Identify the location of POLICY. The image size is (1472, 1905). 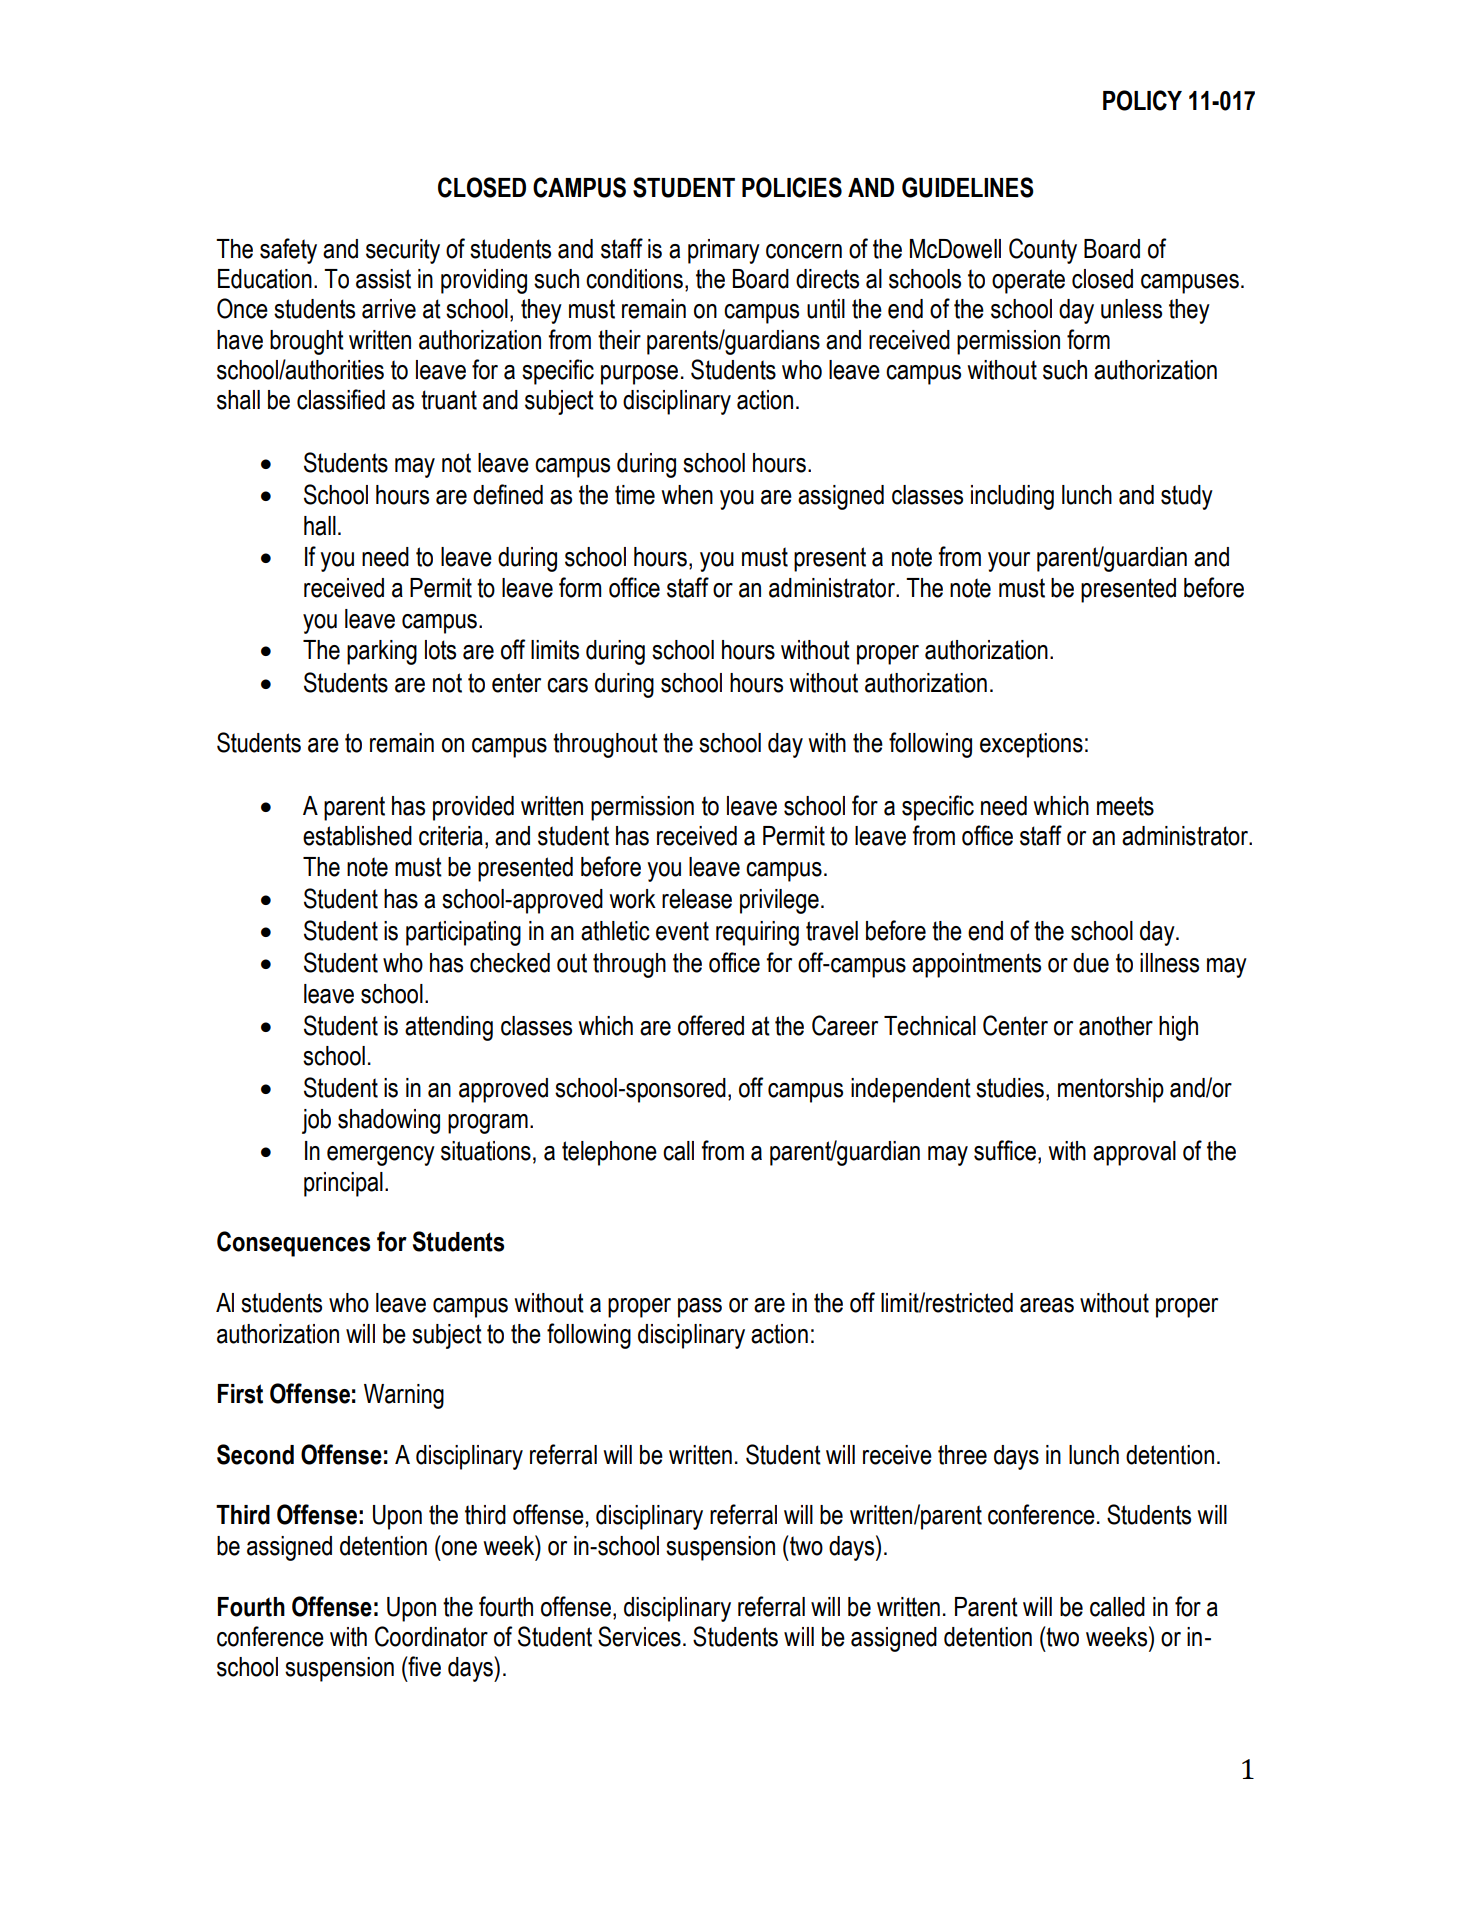
(1142, 100).
